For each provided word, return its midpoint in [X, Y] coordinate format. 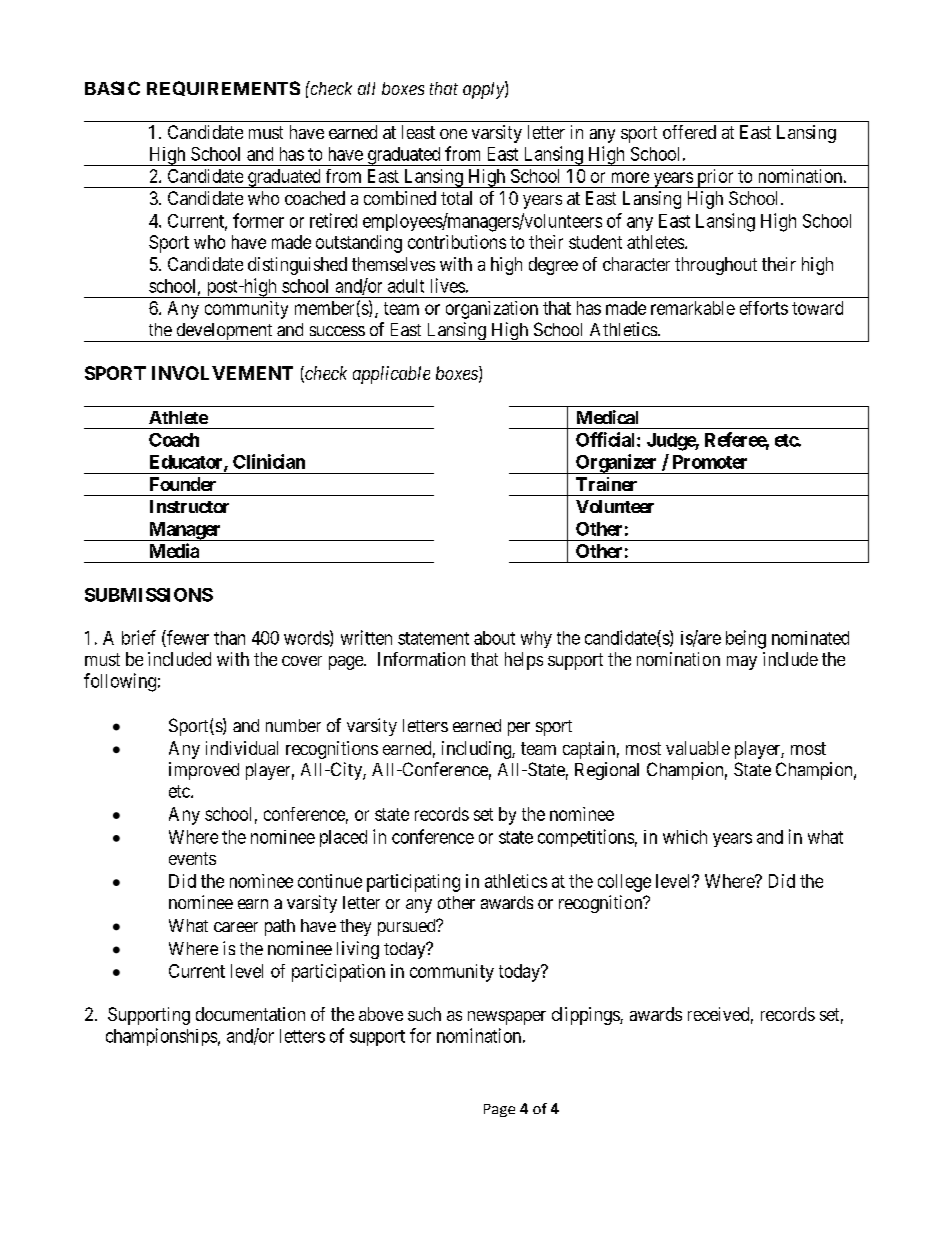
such [424, 1014]
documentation [250, 1014]
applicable [391, 375]
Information [421, 659]
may [742, 663]
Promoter [710, 462]
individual [242, 748]
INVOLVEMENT [222, 373]
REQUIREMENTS [223, 88]
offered [689, 132]
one [453, 134]
